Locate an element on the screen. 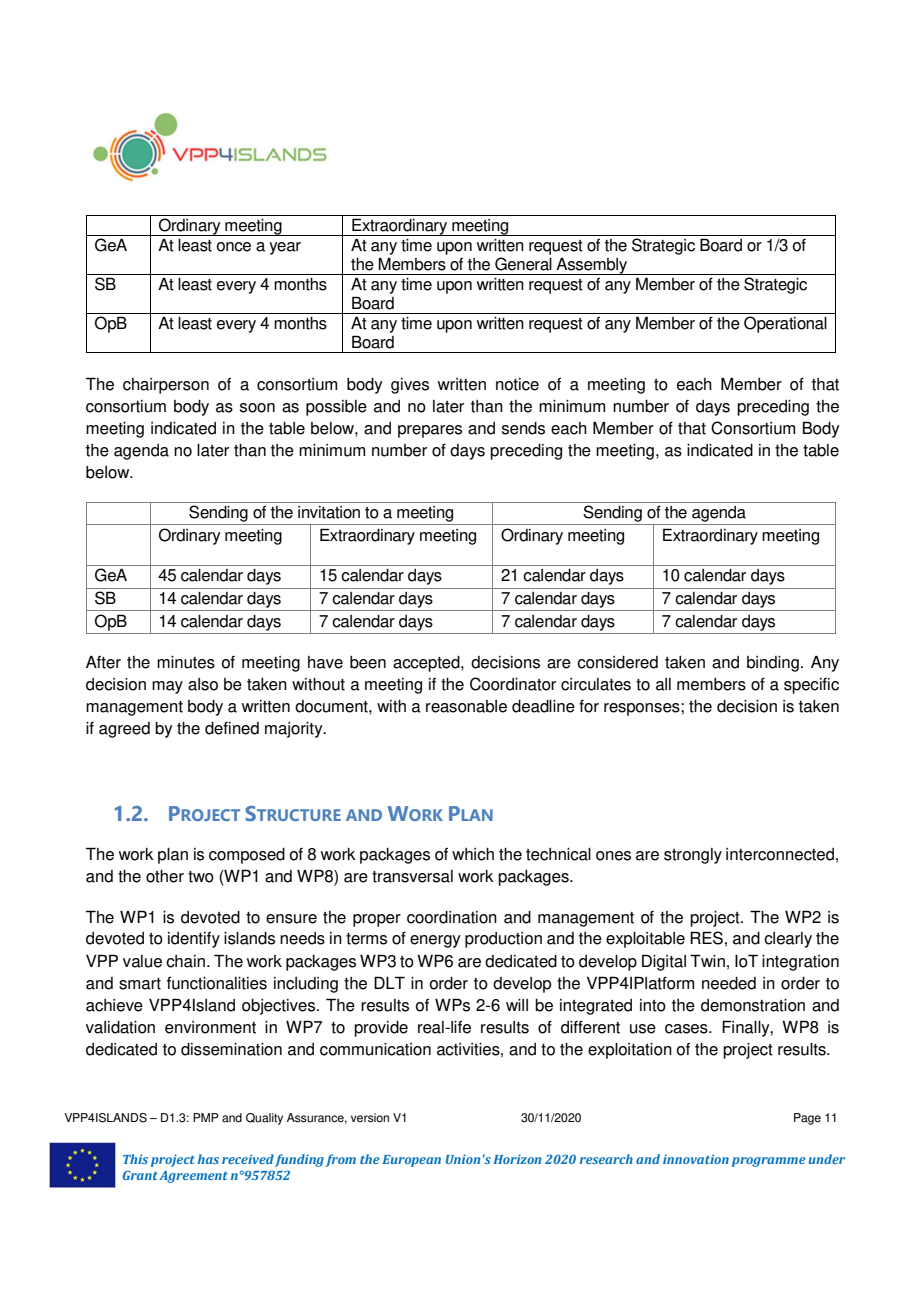  has is located at coordinates (208, 1159).
